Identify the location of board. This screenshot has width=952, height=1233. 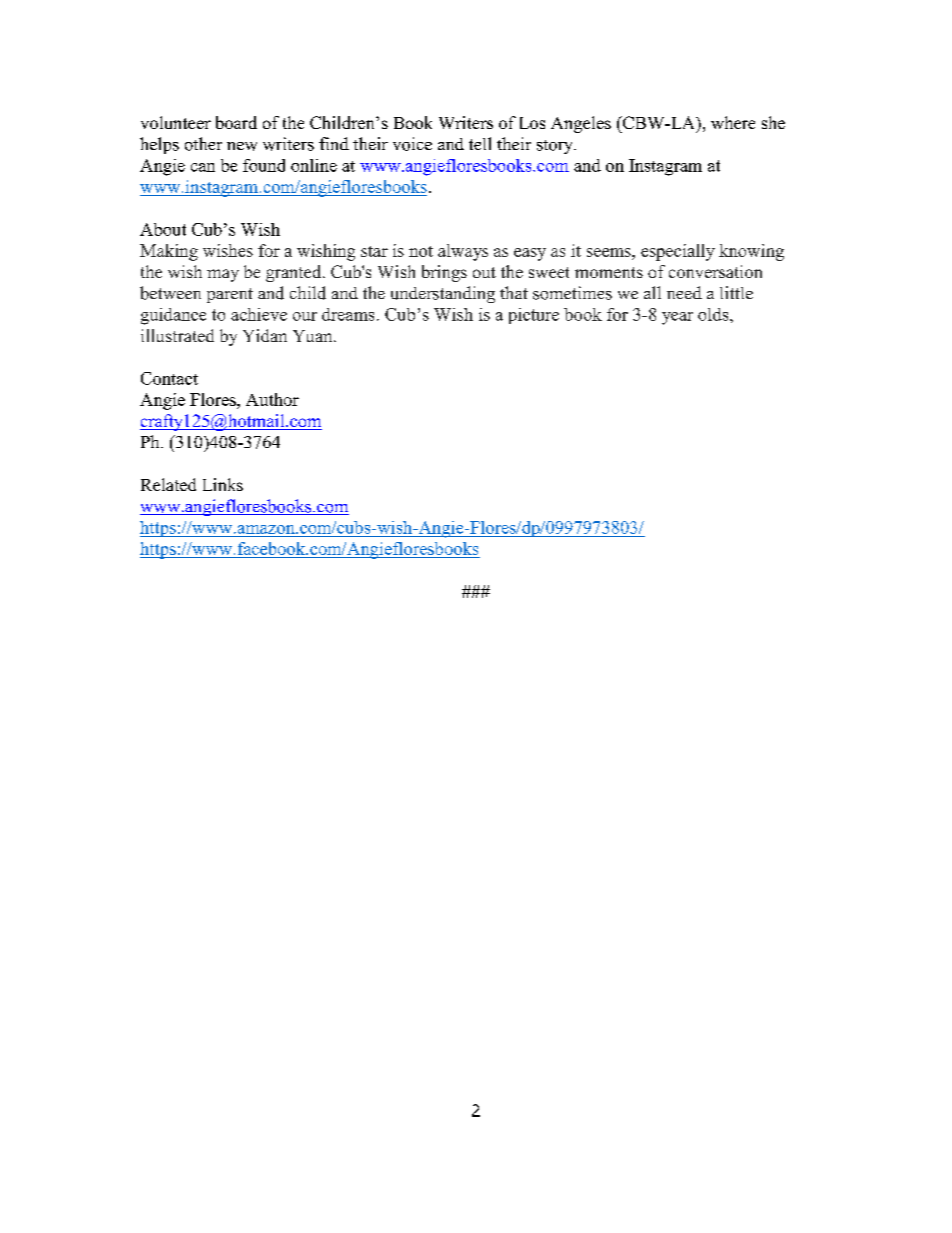
(236, 122).
